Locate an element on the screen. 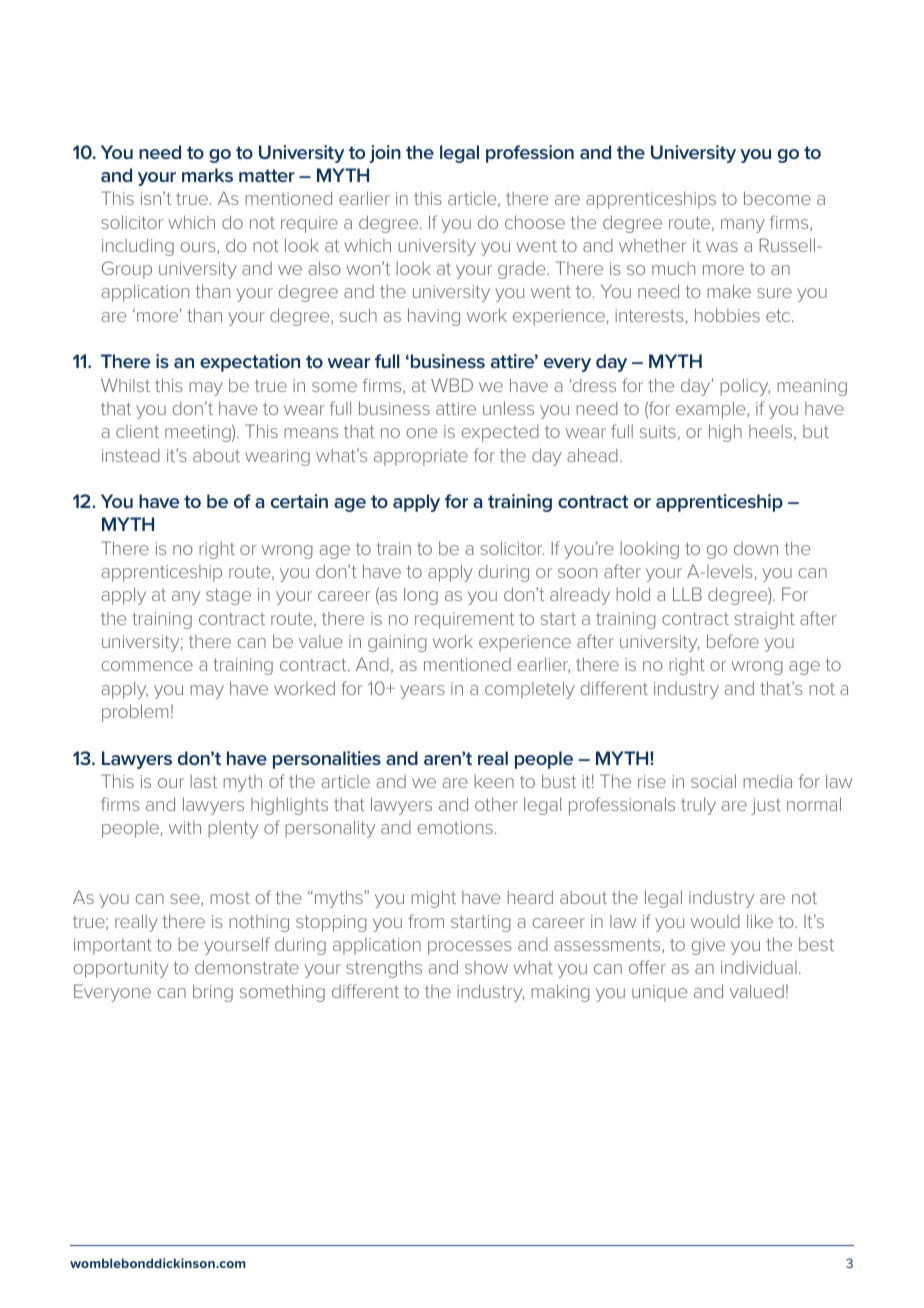 The width and height of the screenshot is (924, 1308). marks is located at coordinates (207, 175).
